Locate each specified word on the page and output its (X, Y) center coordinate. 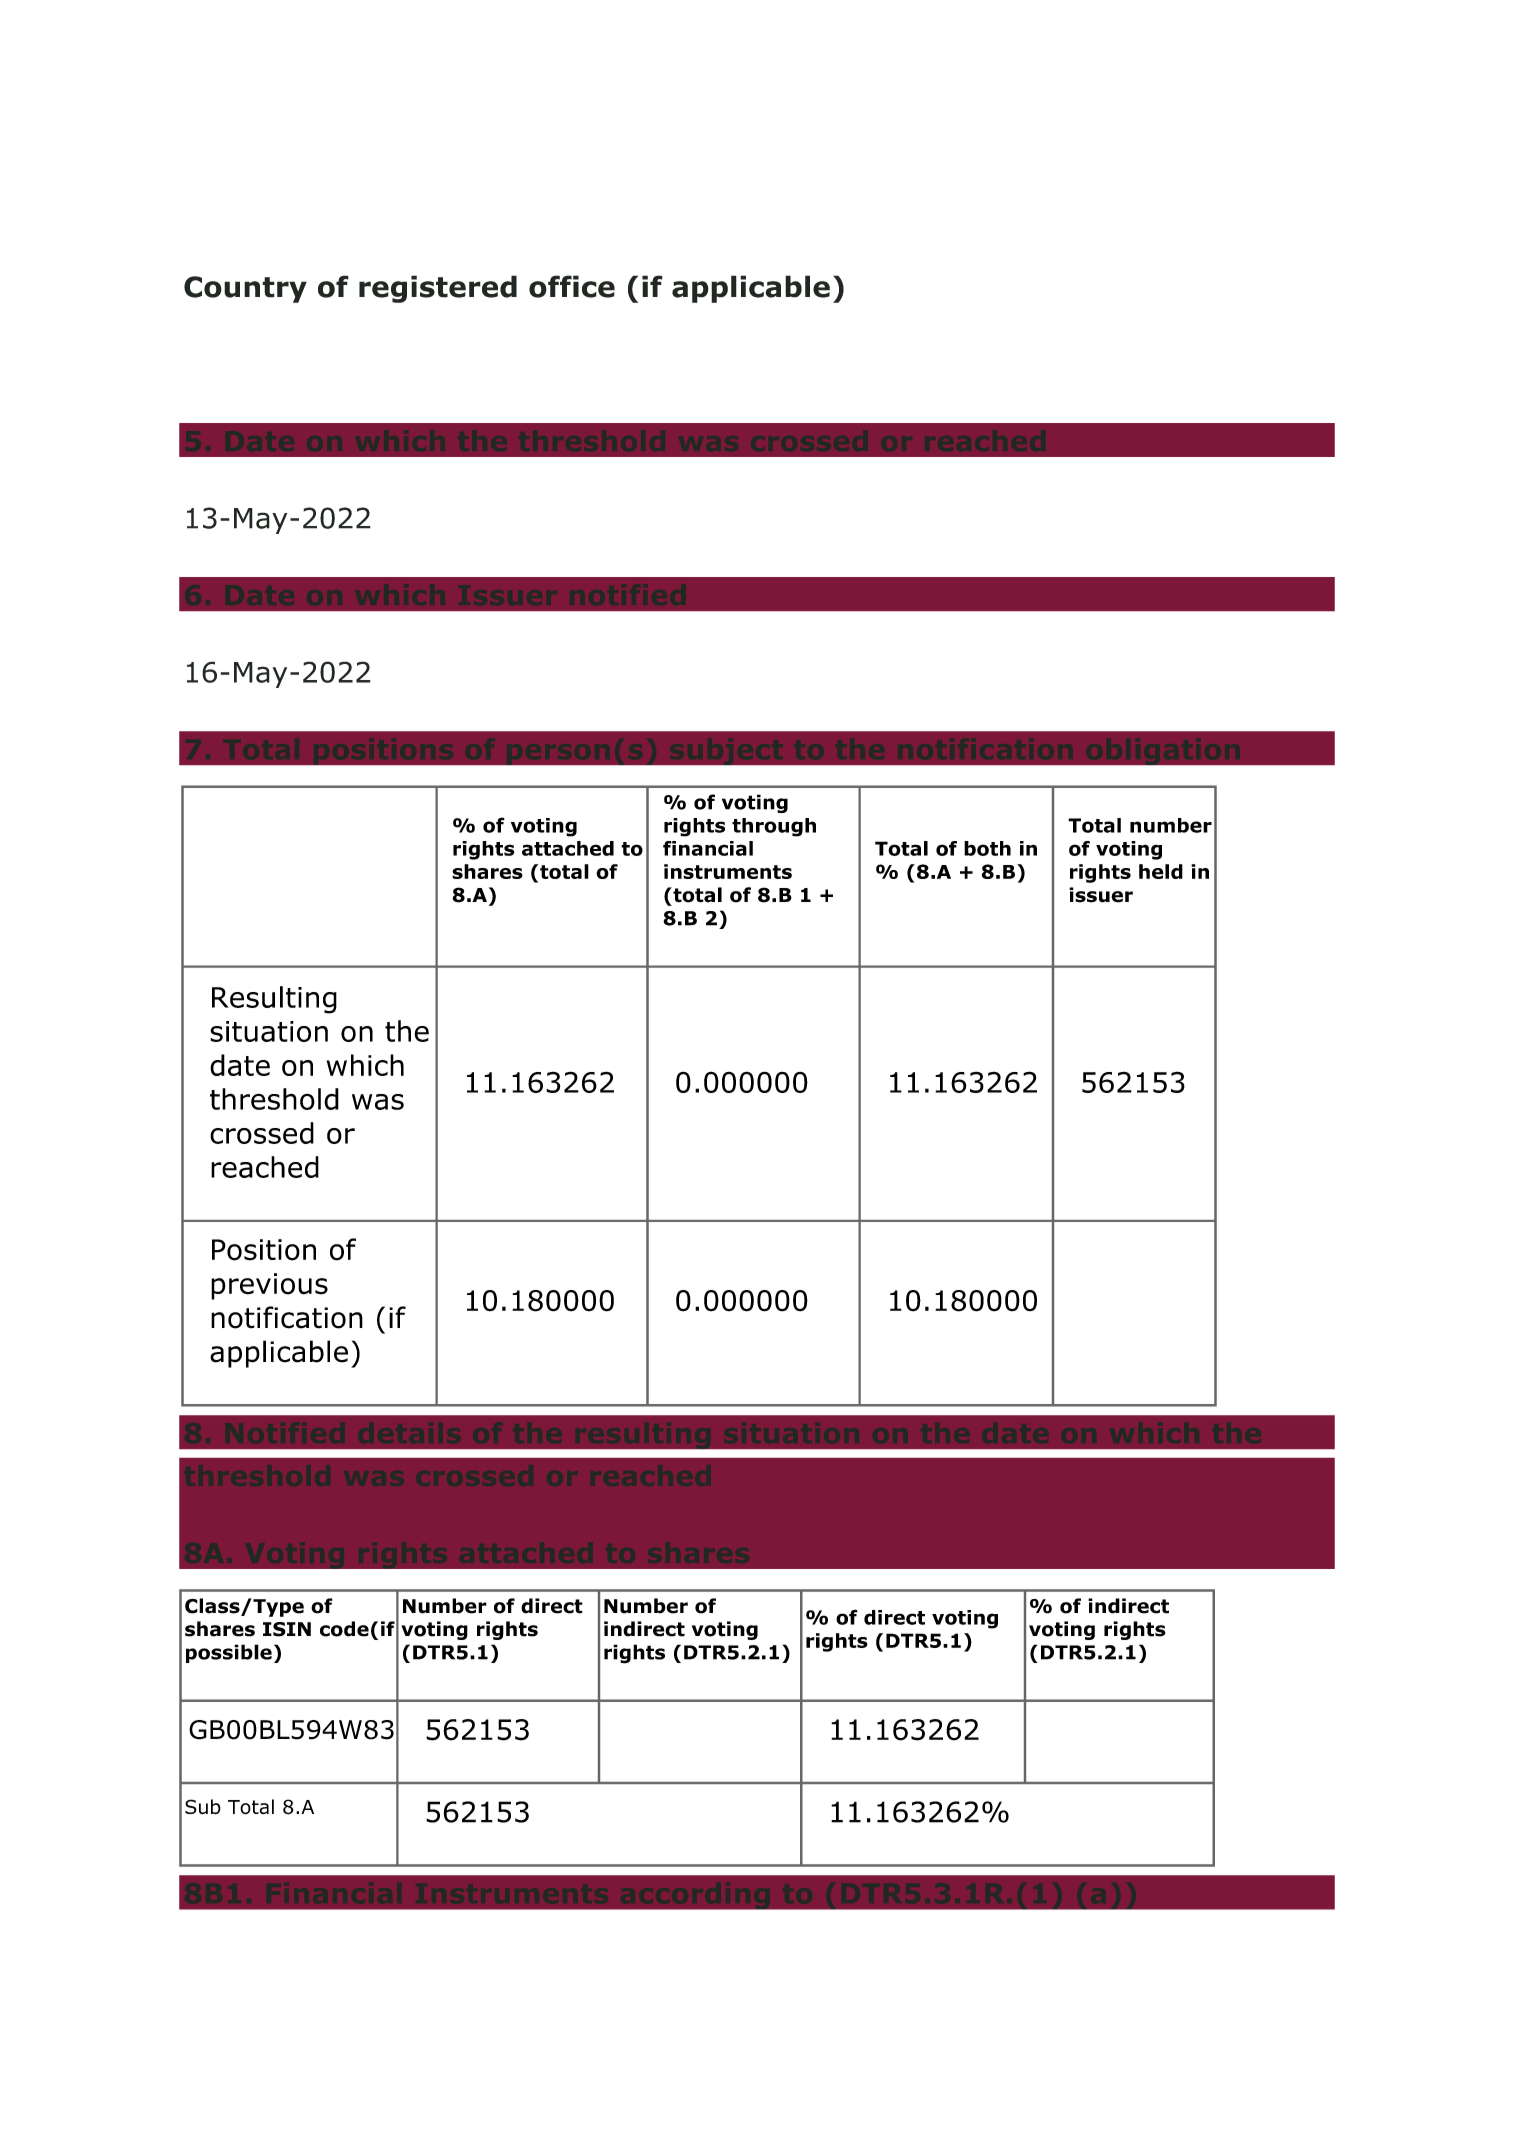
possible (229, 1653)
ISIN (287, 1629)
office (572, 286)
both (987, 848)
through (774, 827)
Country (245, 289)
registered (438, 289)
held (1161, 871)
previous (269, 1286)
